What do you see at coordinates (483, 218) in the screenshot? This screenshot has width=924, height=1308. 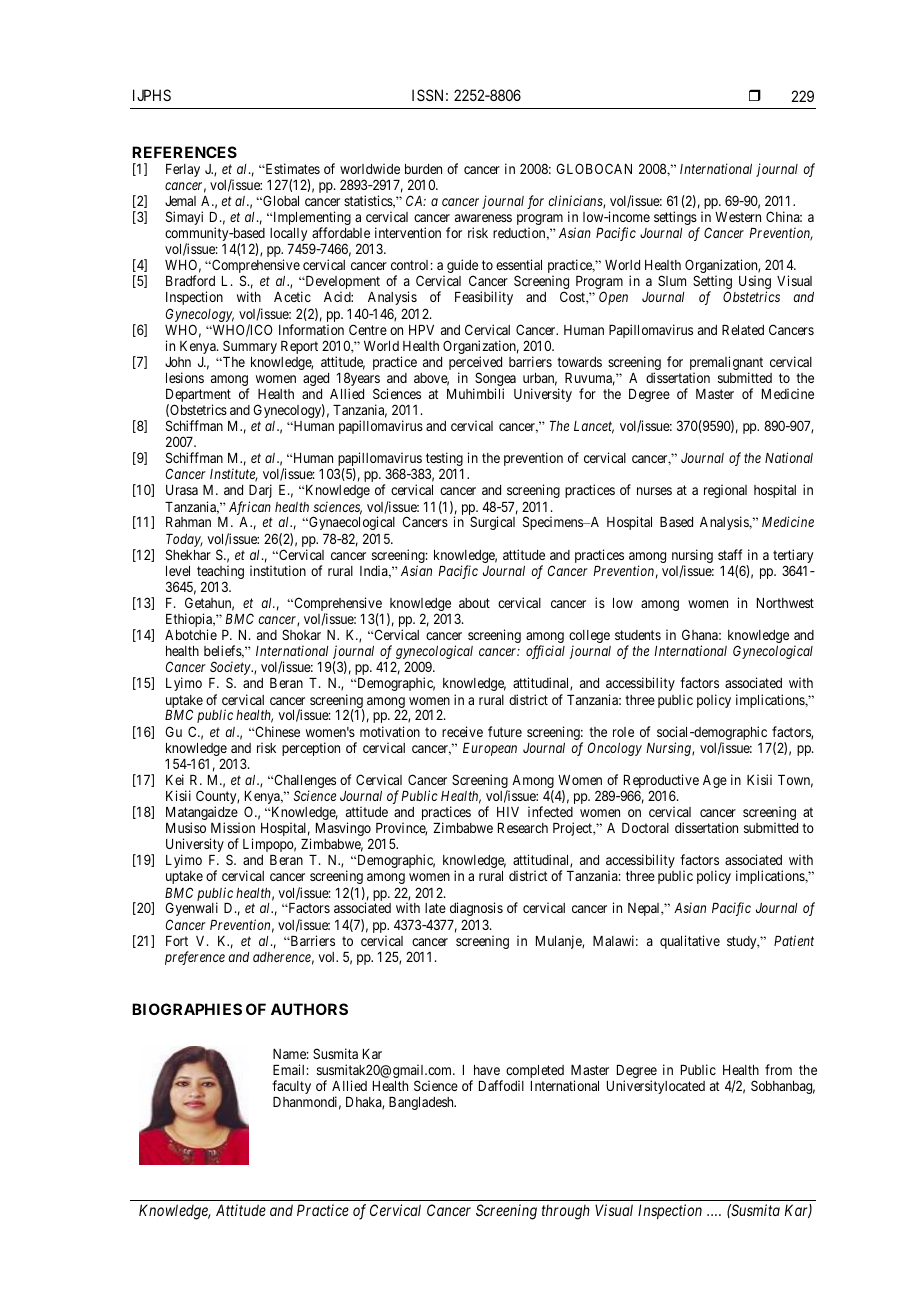 I see `awareness` at bounding box center [483, 218].
